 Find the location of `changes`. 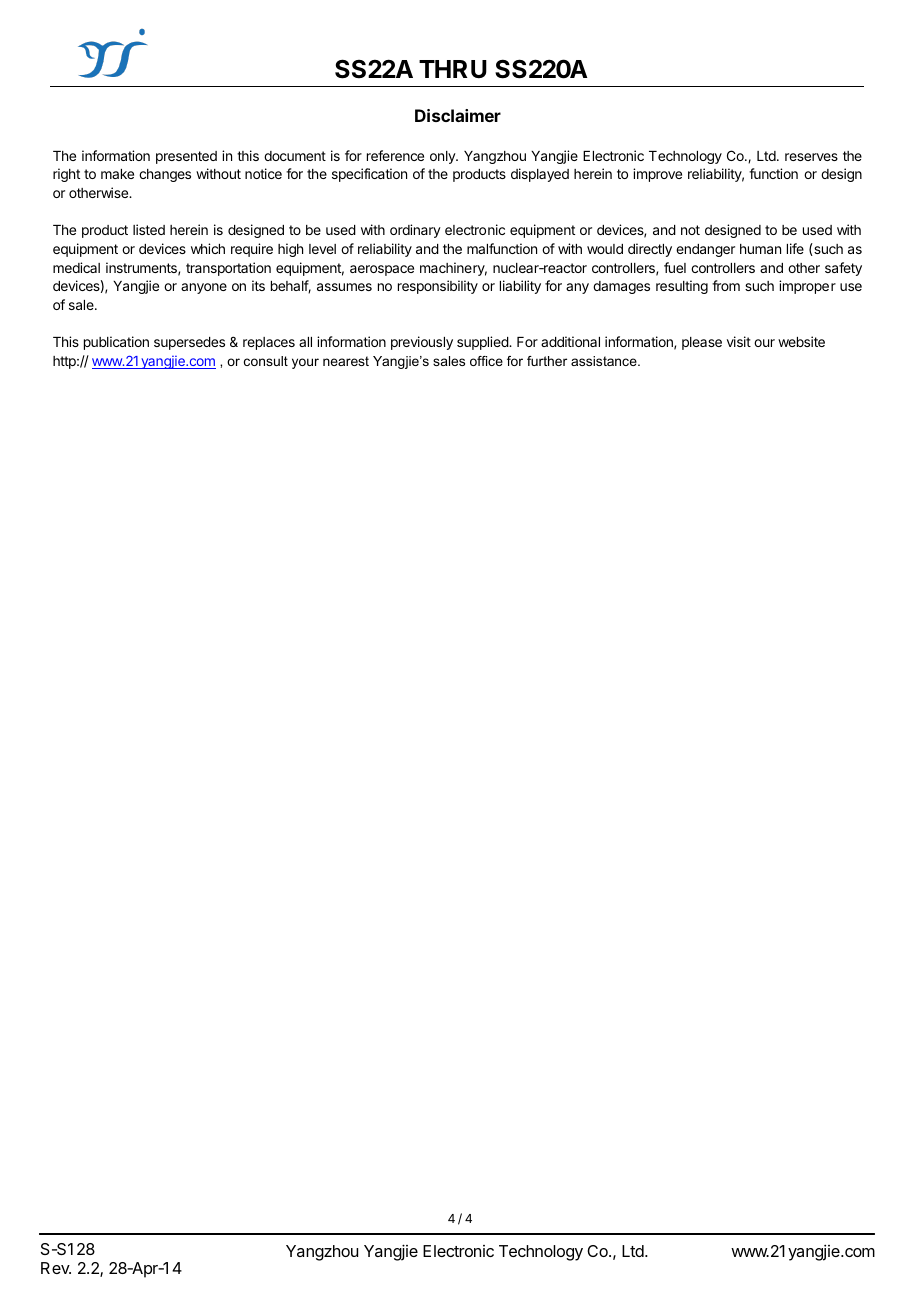

changes is located at coordinates (165, 175).
